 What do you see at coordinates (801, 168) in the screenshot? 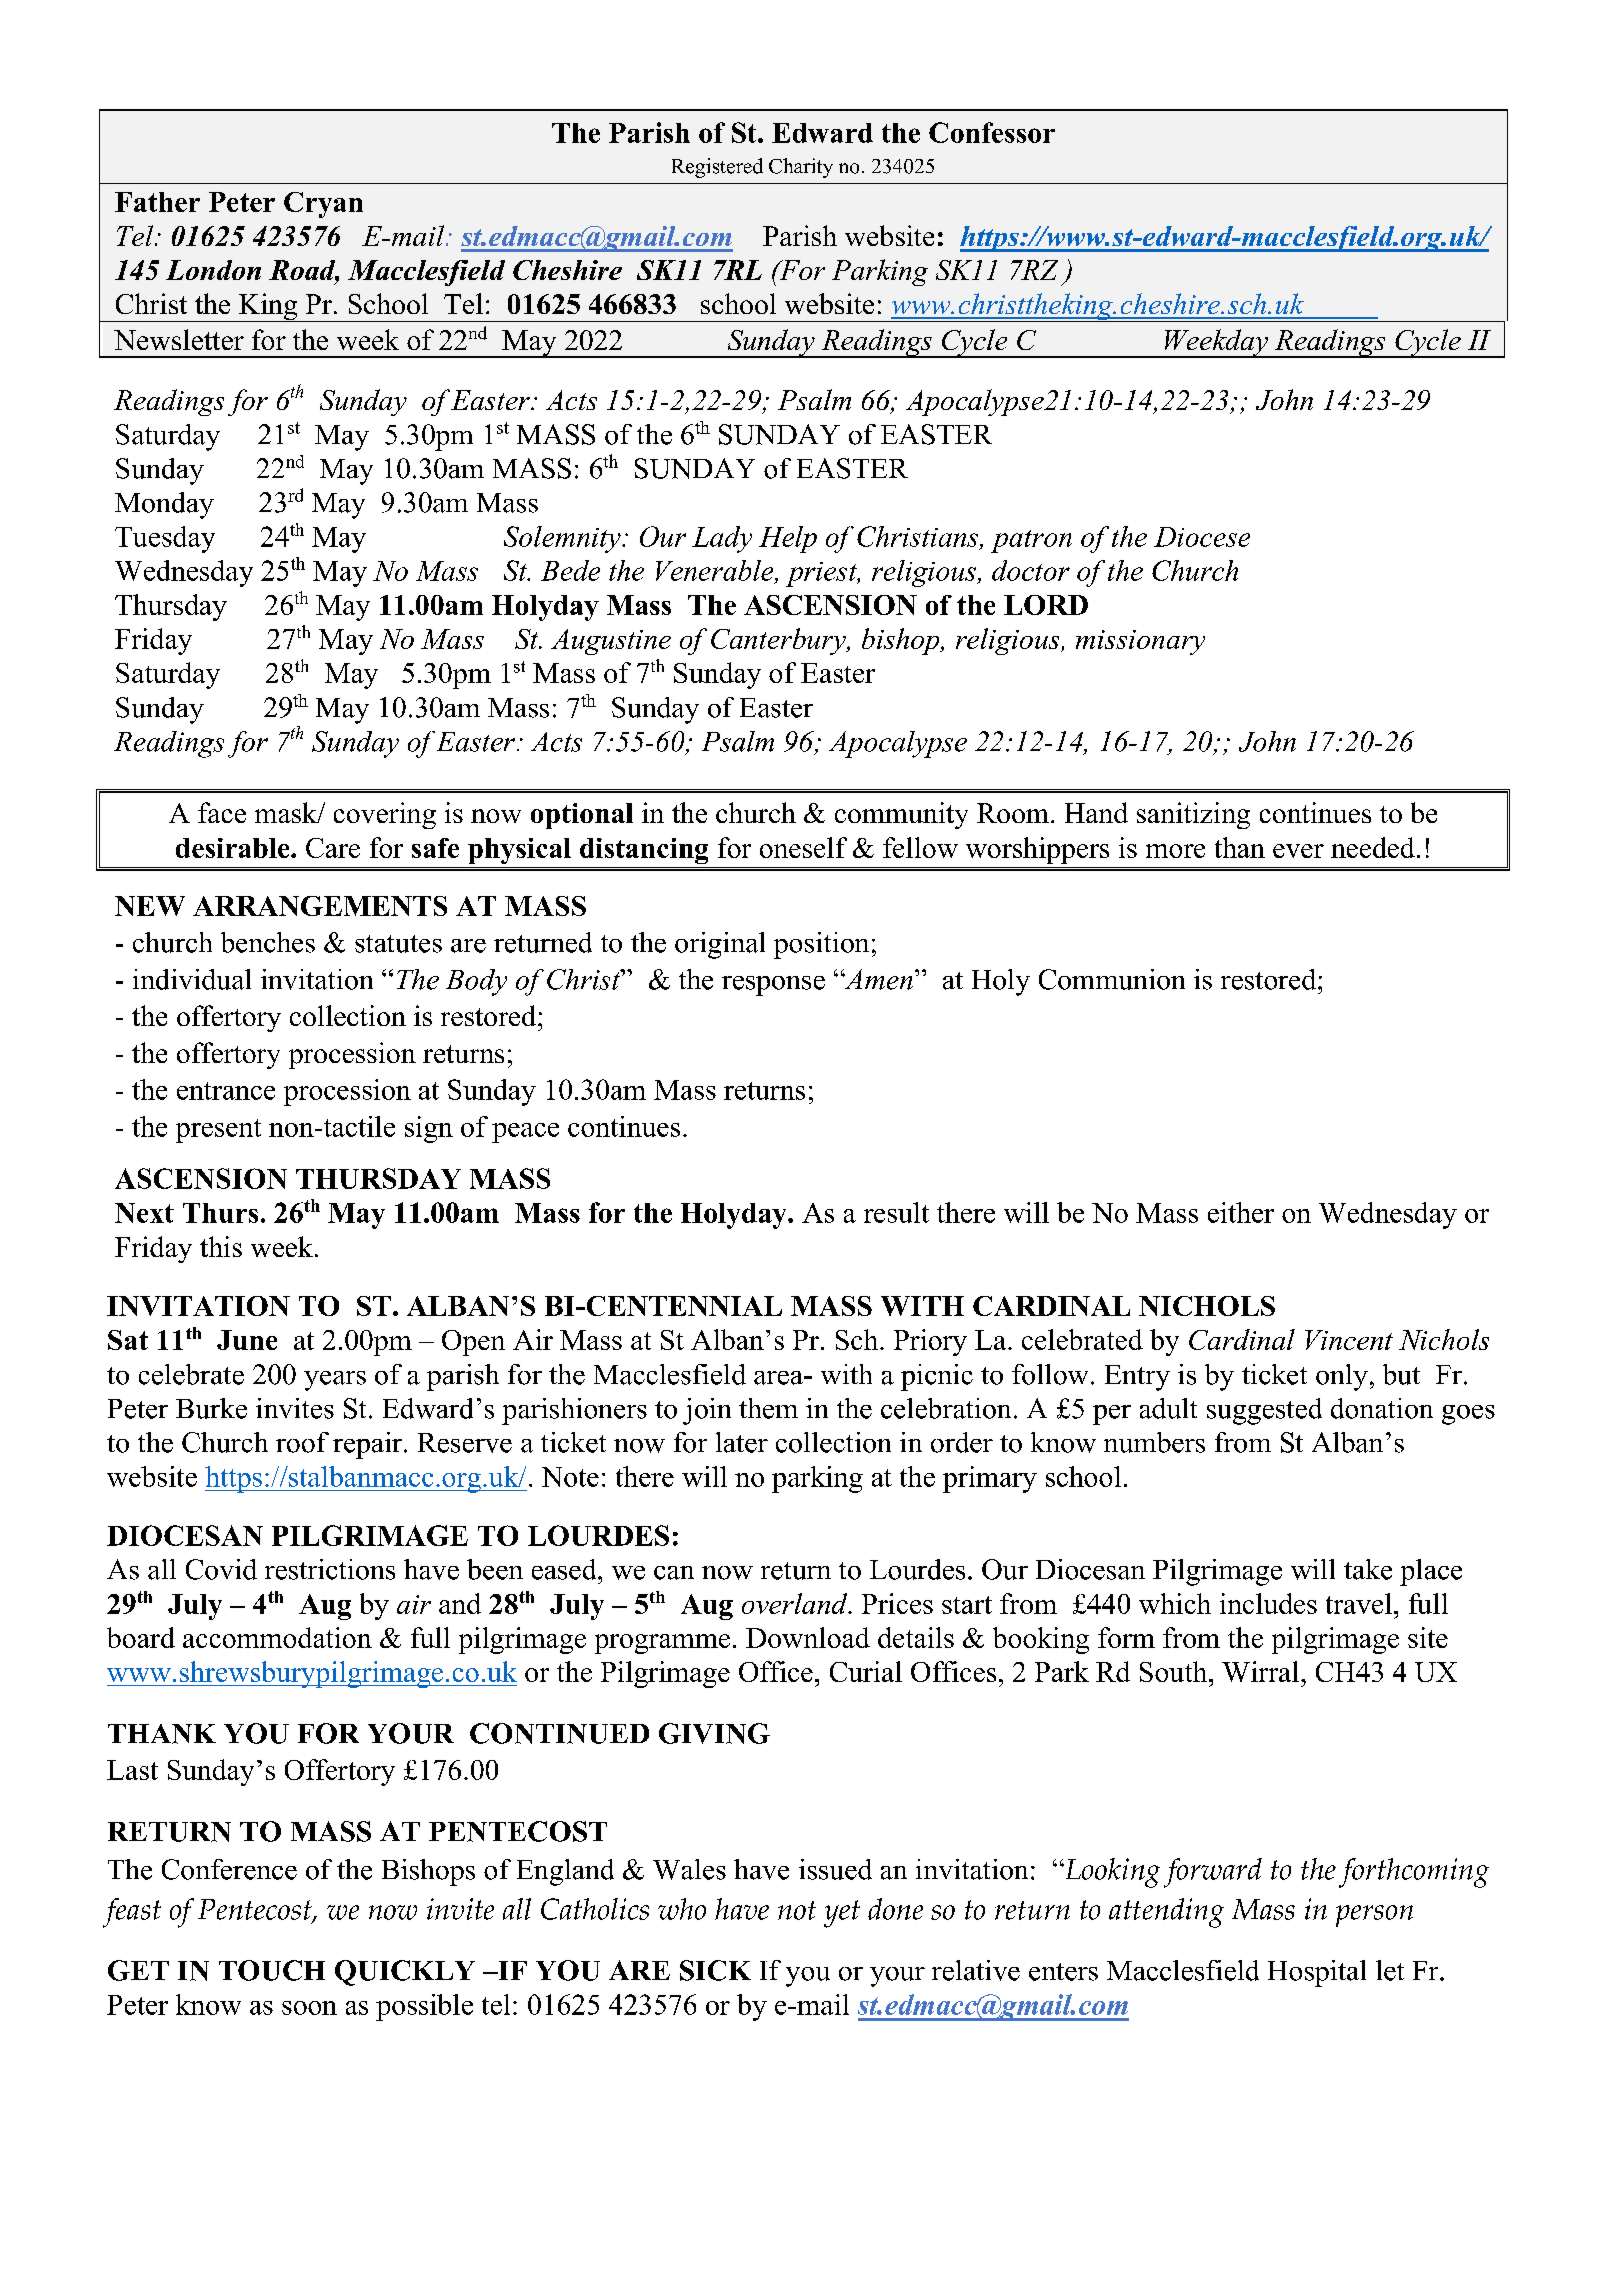
I see `Charity` at bounding box center [801, 168].
